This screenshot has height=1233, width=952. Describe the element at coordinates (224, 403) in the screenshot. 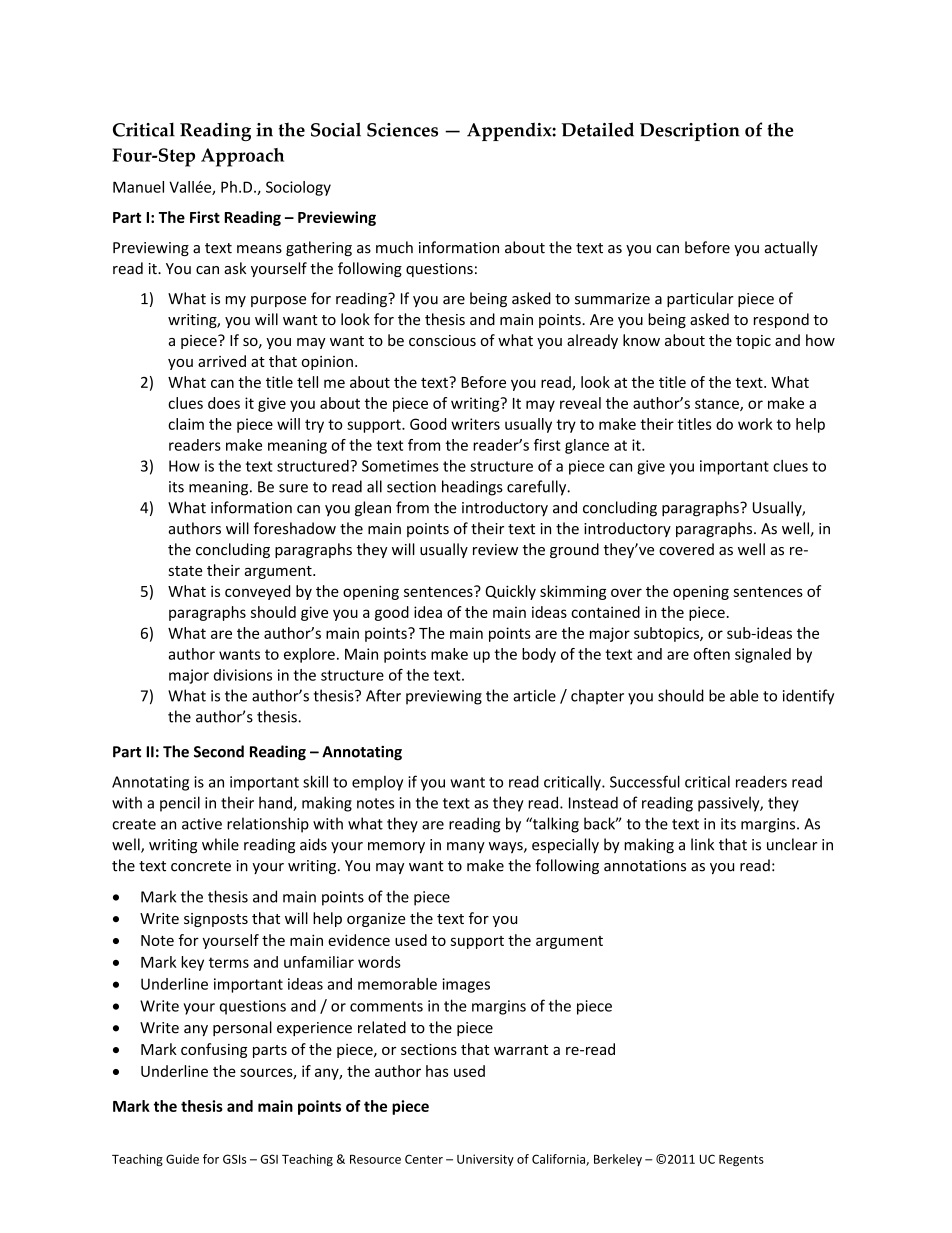

I see `does` at that location.
